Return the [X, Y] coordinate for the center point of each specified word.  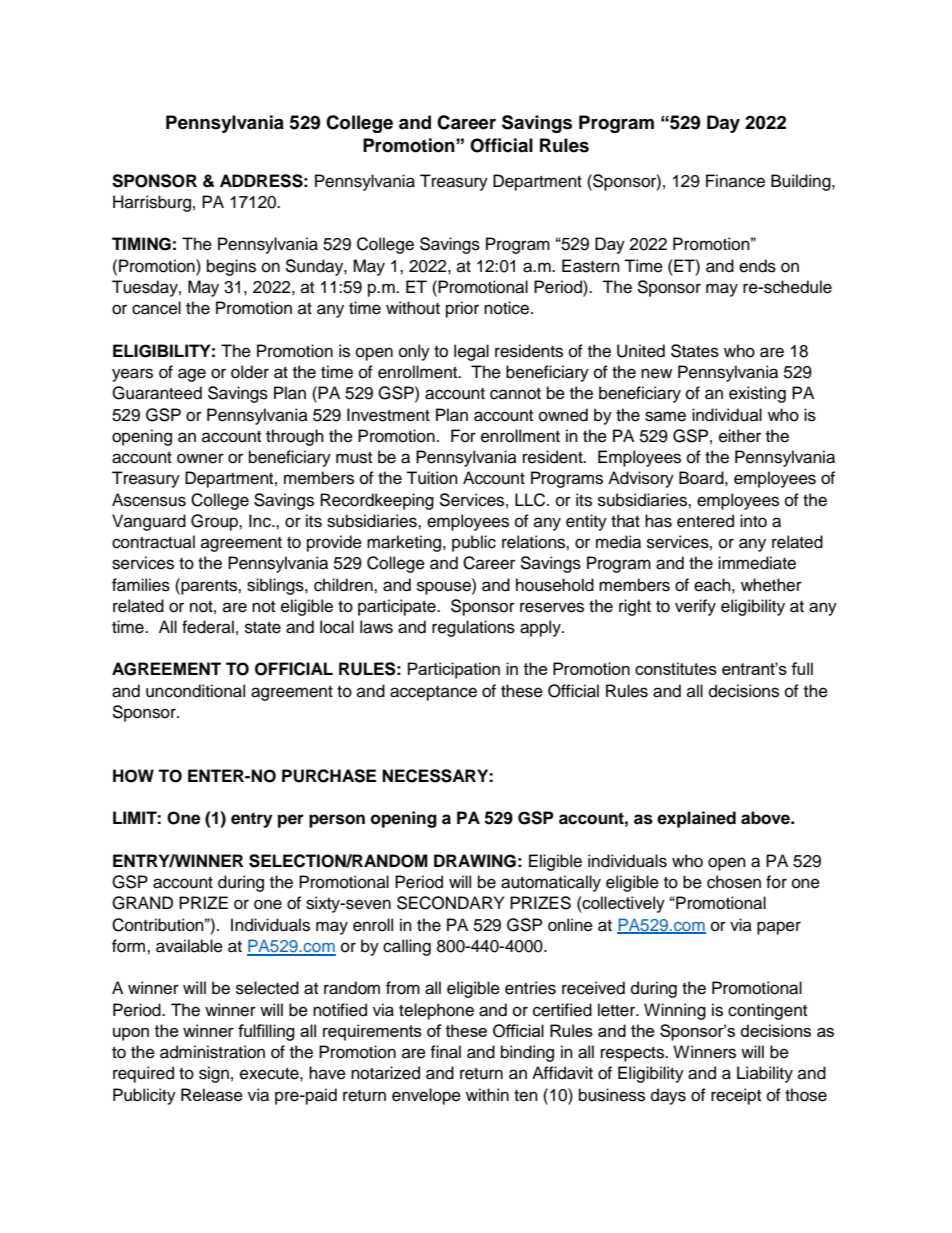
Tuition [432, 478]
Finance [735, 181]
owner [200, 458]
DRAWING [475, 861]
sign [214, 1074]
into [753, 521]
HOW [133, 776]
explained [696, 819]
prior [462, 309]
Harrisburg [152, 203]
